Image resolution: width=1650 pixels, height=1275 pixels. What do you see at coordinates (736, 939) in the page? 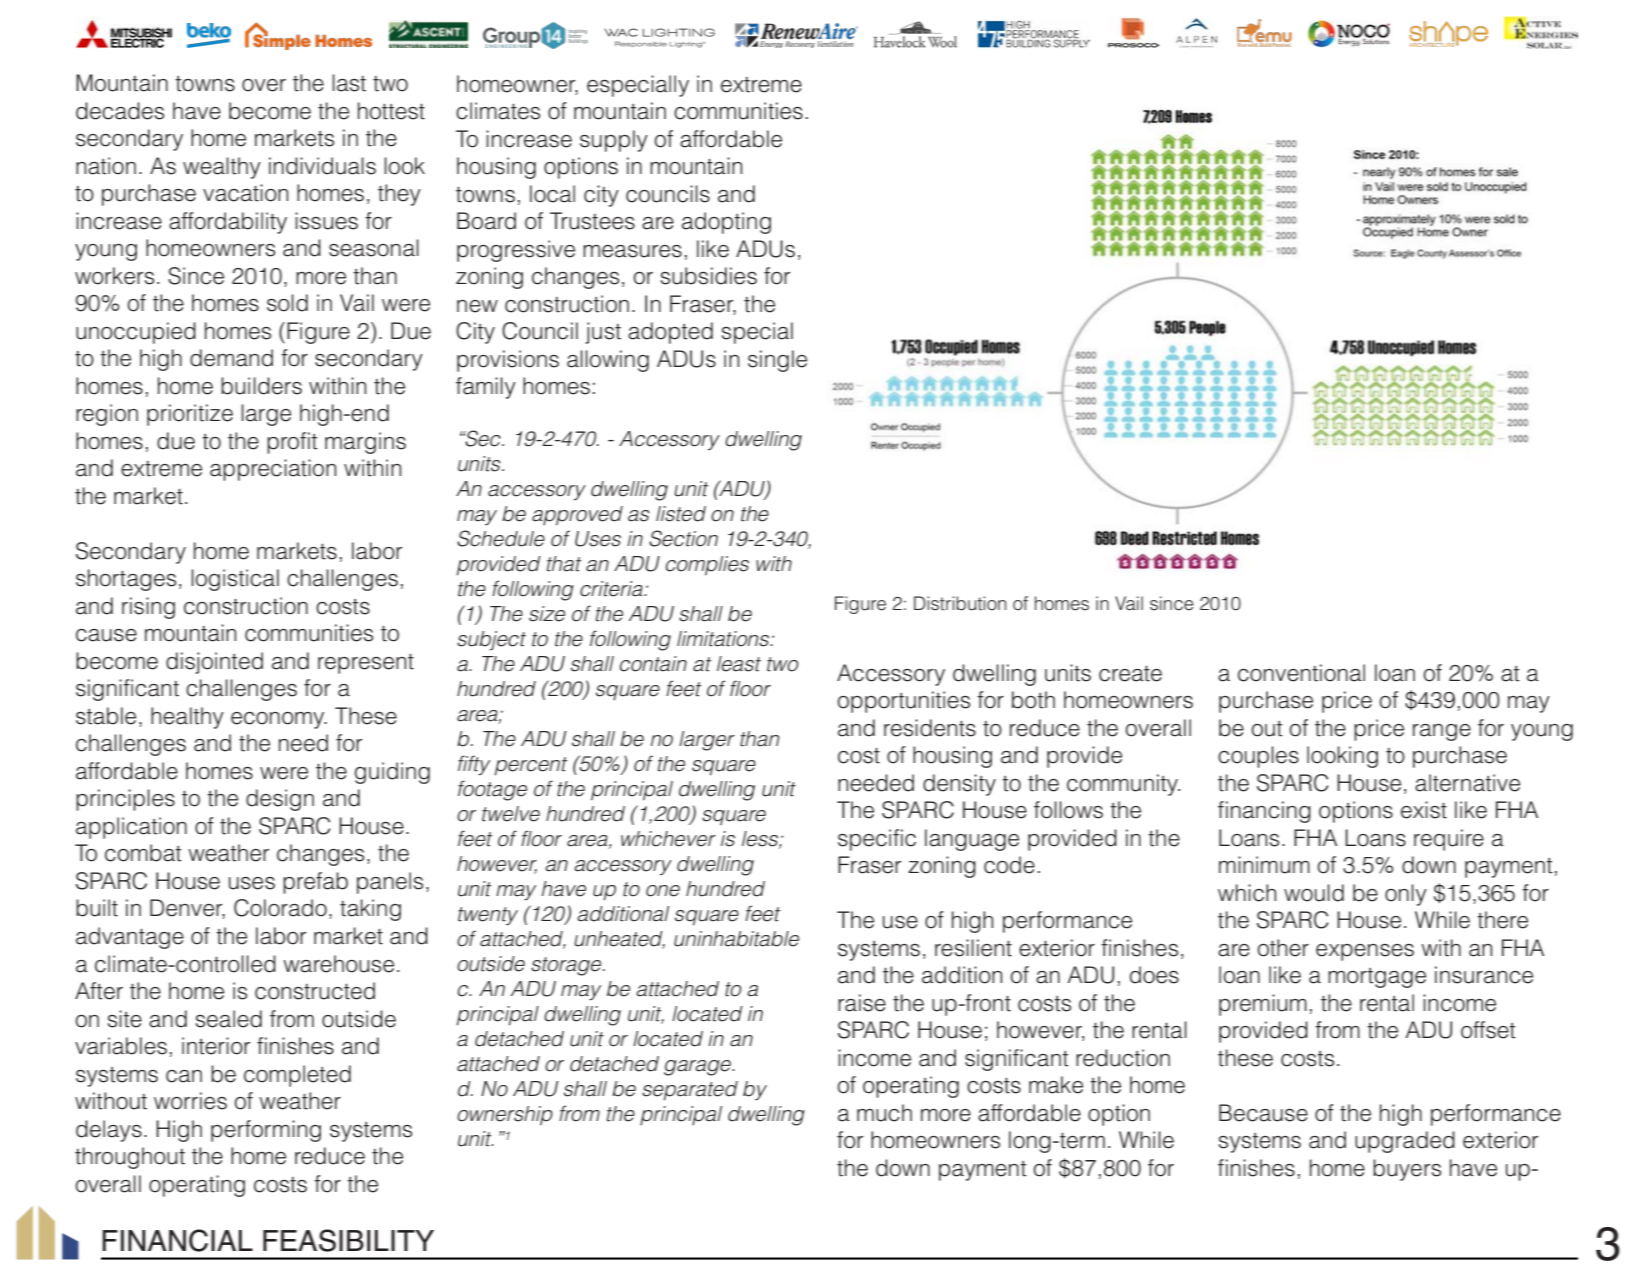
I see `uninhabitable` at bounding box center [736, 939].
